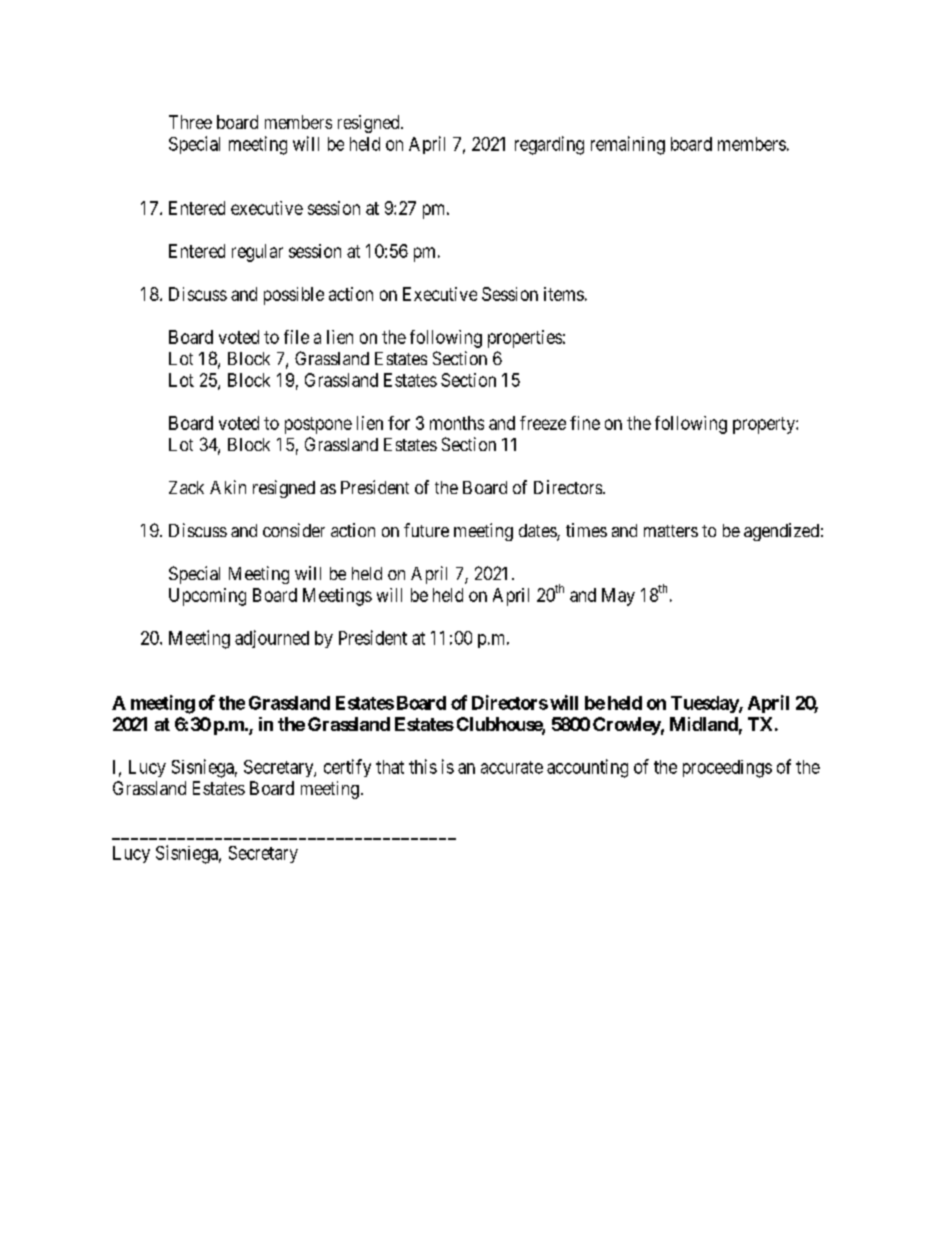  Describe the element at coordinates (618, 597) in the screenshot. I see `May` at that location.
